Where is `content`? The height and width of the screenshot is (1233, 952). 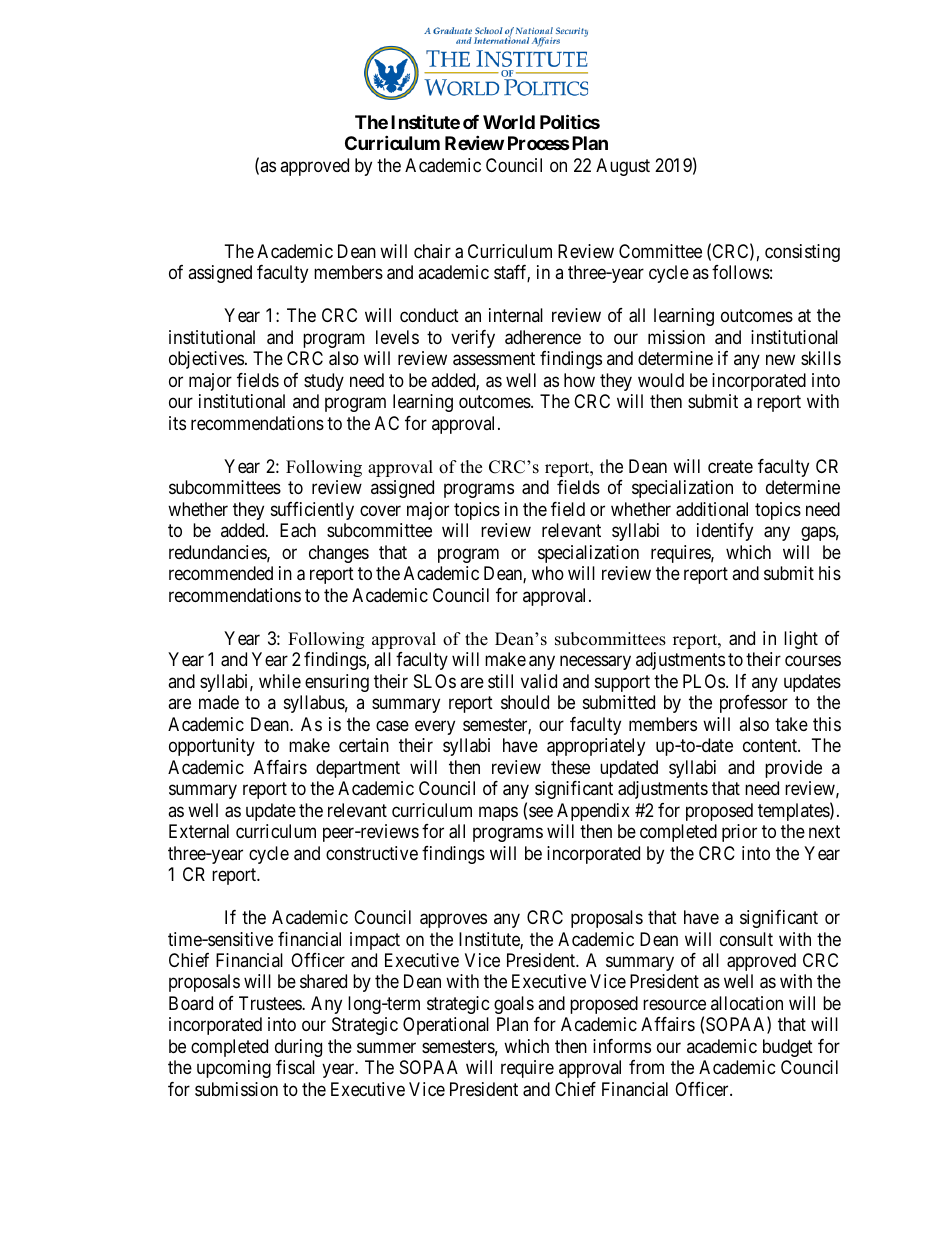 content is located at coordinates (771, 745).
